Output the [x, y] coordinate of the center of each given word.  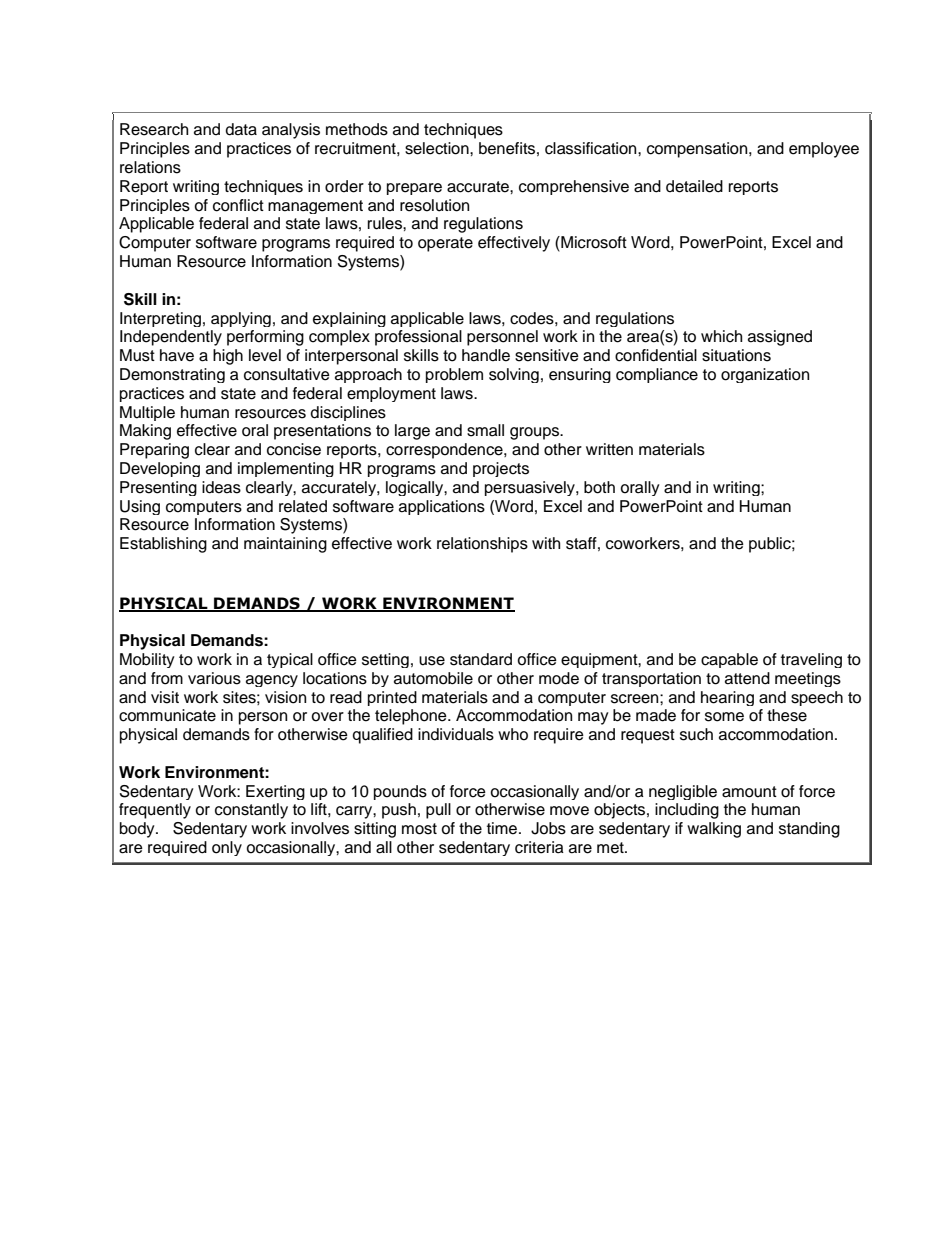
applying [241, 319]
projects [501, 469]
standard [481, 659]
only [227, 848]
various [214, 678]
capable [729, 660]
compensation [698, 150]
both [599, 487]
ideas [221, 487]
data [241, 129]
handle [486, 355]
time [503, 828]
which [721, 336]
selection [438, 148]
